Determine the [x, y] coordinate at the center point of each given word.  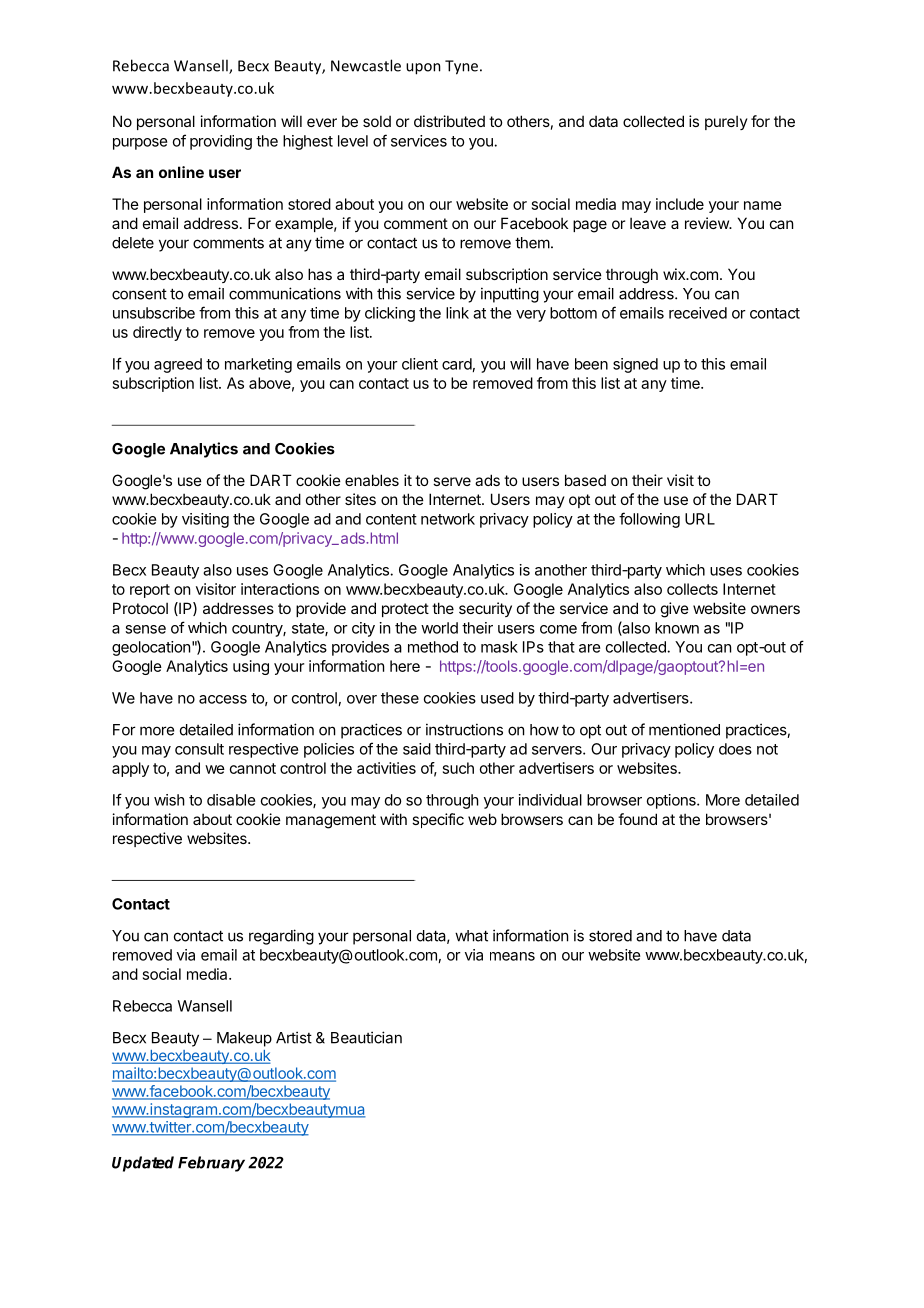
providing [221, 142]
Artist [294, 1037]
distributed [449, 121]
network [448, 519]
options [672, 801]
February [211, 1164]
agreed [178, 365]
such [458, 768]
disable [231, 800]
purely [726, 122]
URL [700, 519]
